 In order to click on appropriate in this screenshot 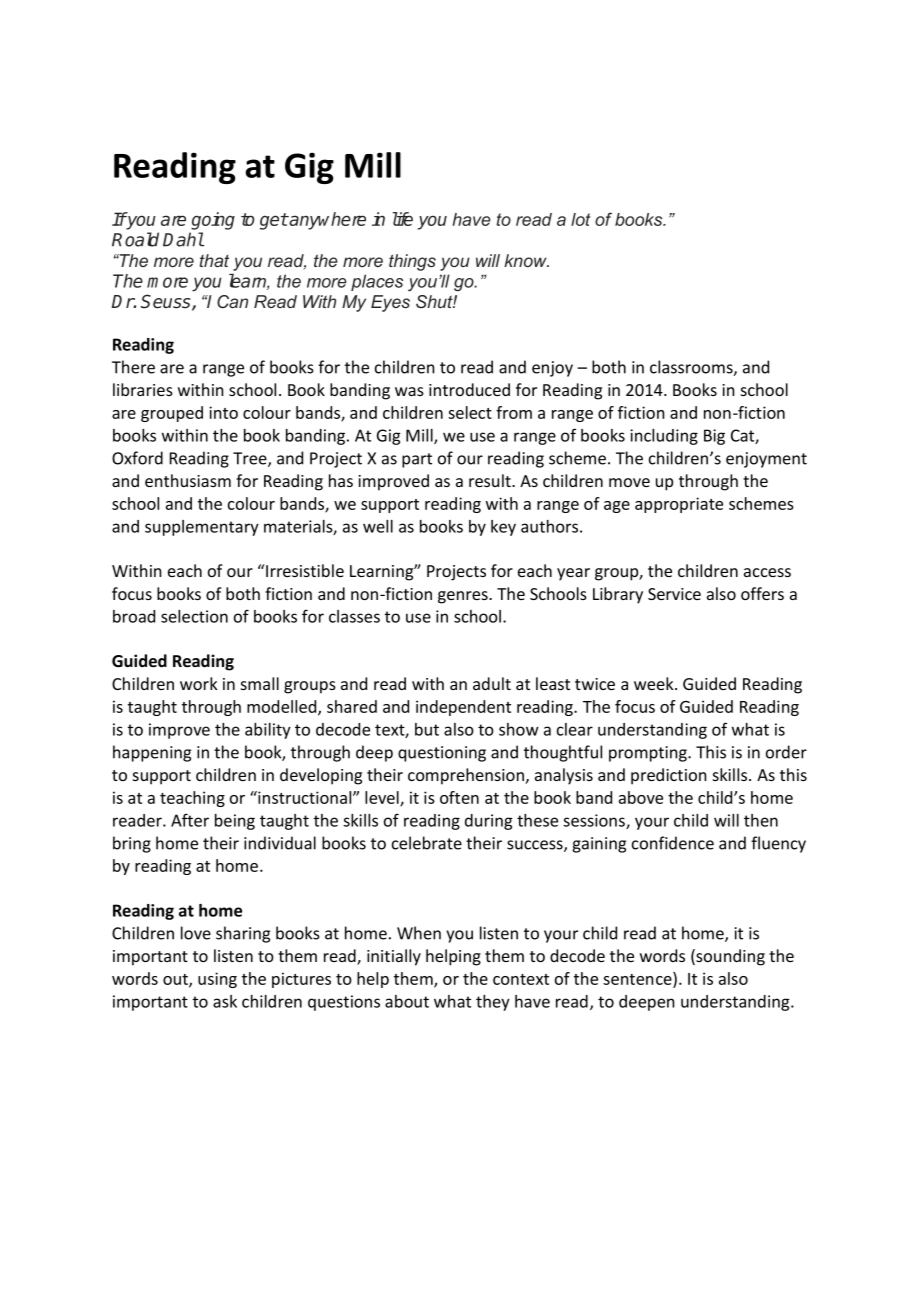, I will do `click(679, 505)`.
